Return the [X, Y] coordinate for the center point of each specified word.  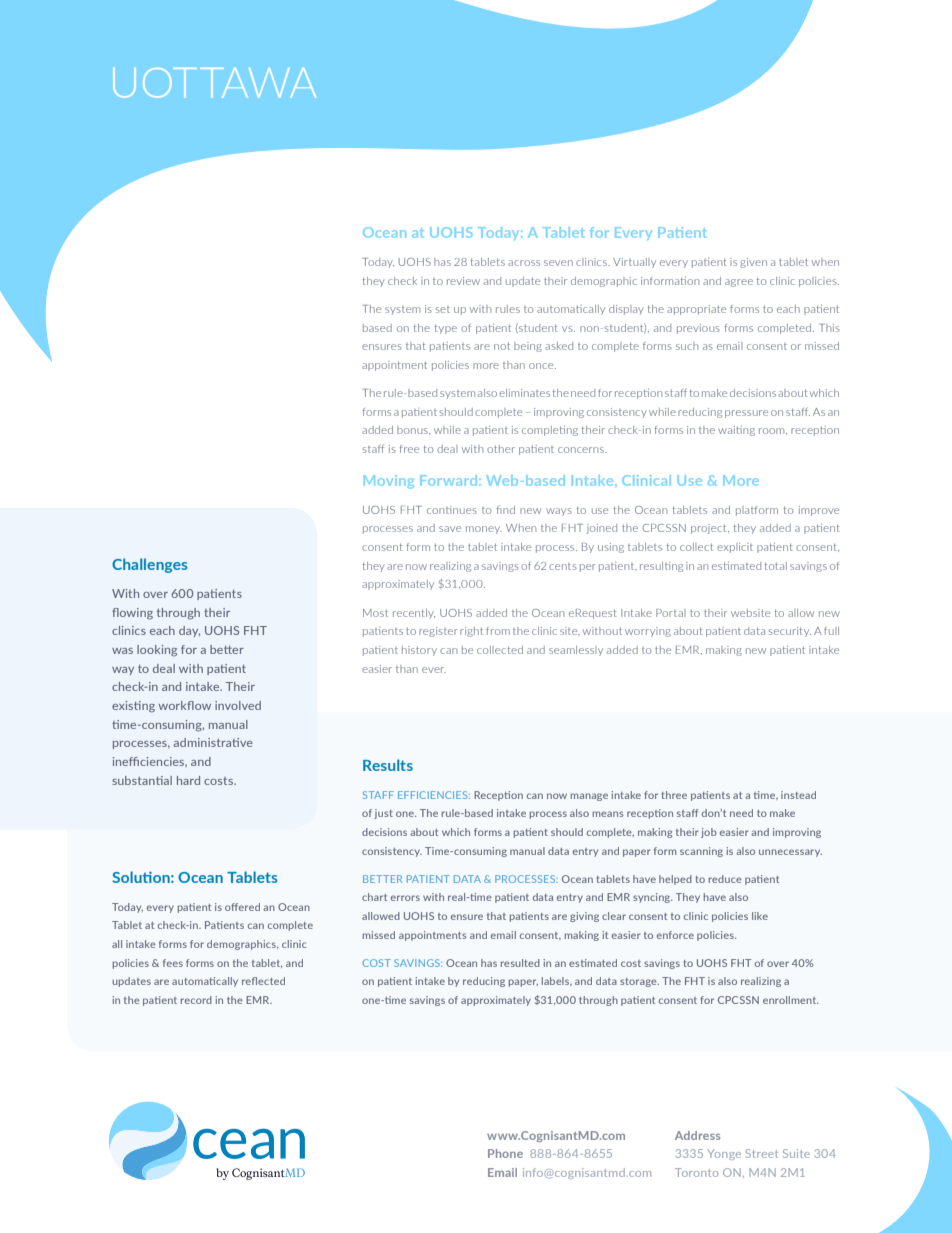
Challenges [150, 565]
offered [242, 907]
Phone [505, 1153]
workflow [185, 705]
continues [452, 510]
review [463, 281]
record [196, 1000]
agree [739, 283]
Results [388, 765]
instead [798, 795]
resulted [520, 963]
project [710, 529]
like [760, 916]
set [442, 309]
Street [761, 1153]
